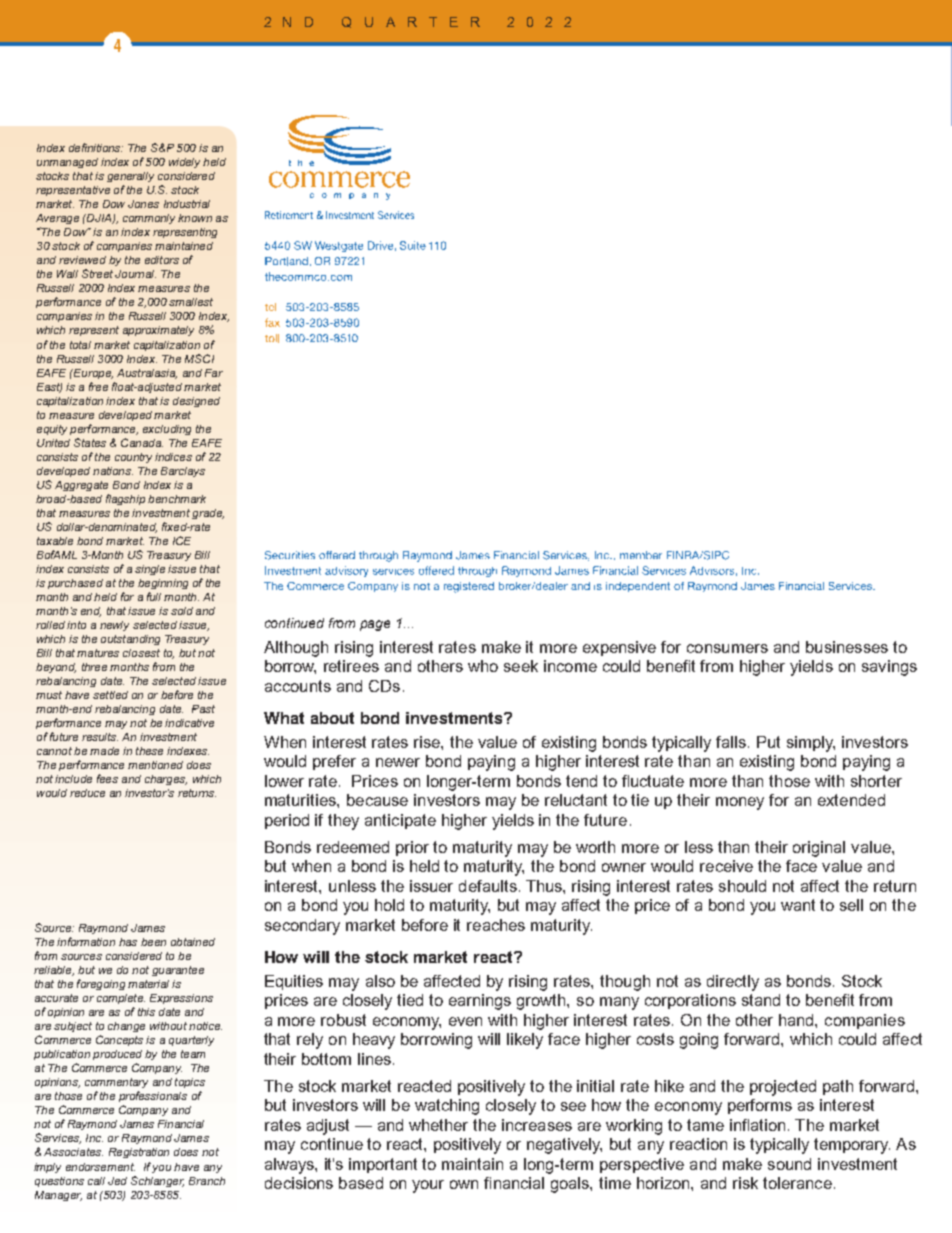 The width and height of the screenshot is (952, 1233). I want to click on known, so click(195, 218).
